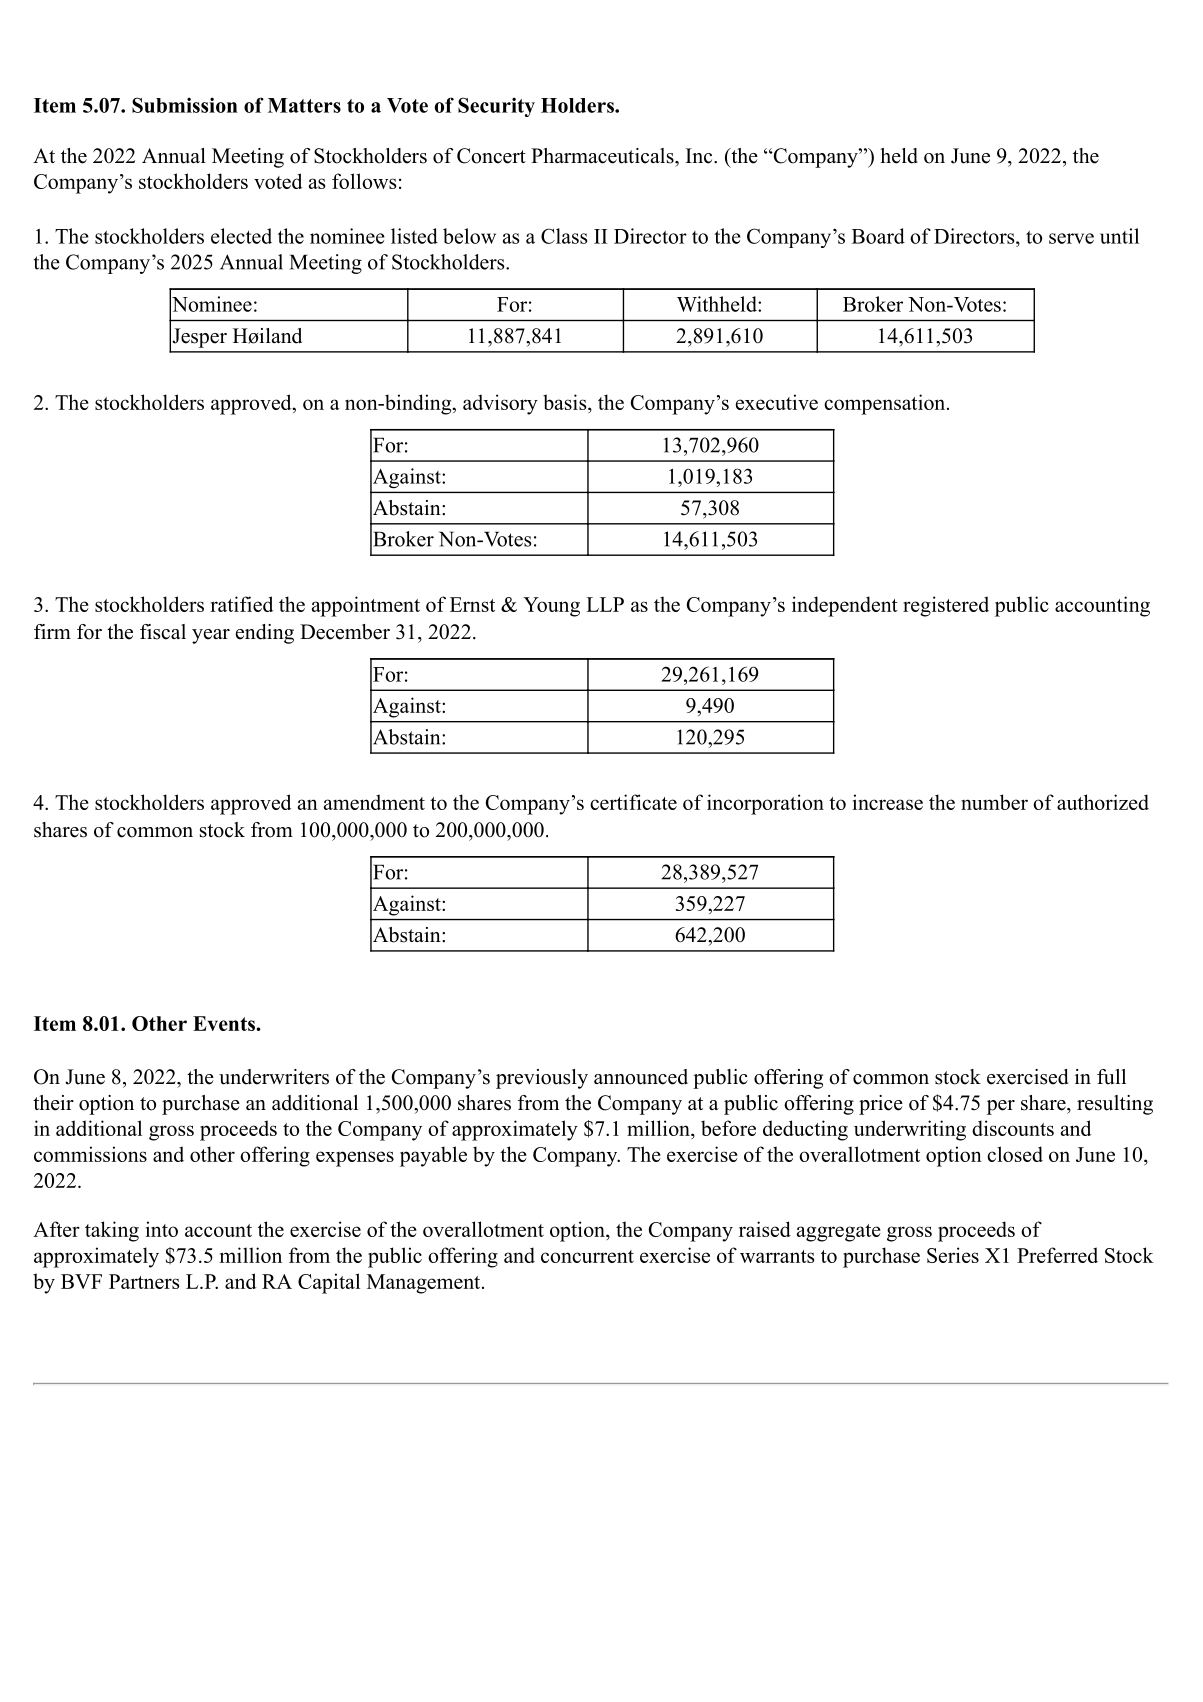 The image size is (1203, 1702). Describe the element at coordinates (602, 156) in the screenshot. I see `Pharmaceuticals` at that location.
